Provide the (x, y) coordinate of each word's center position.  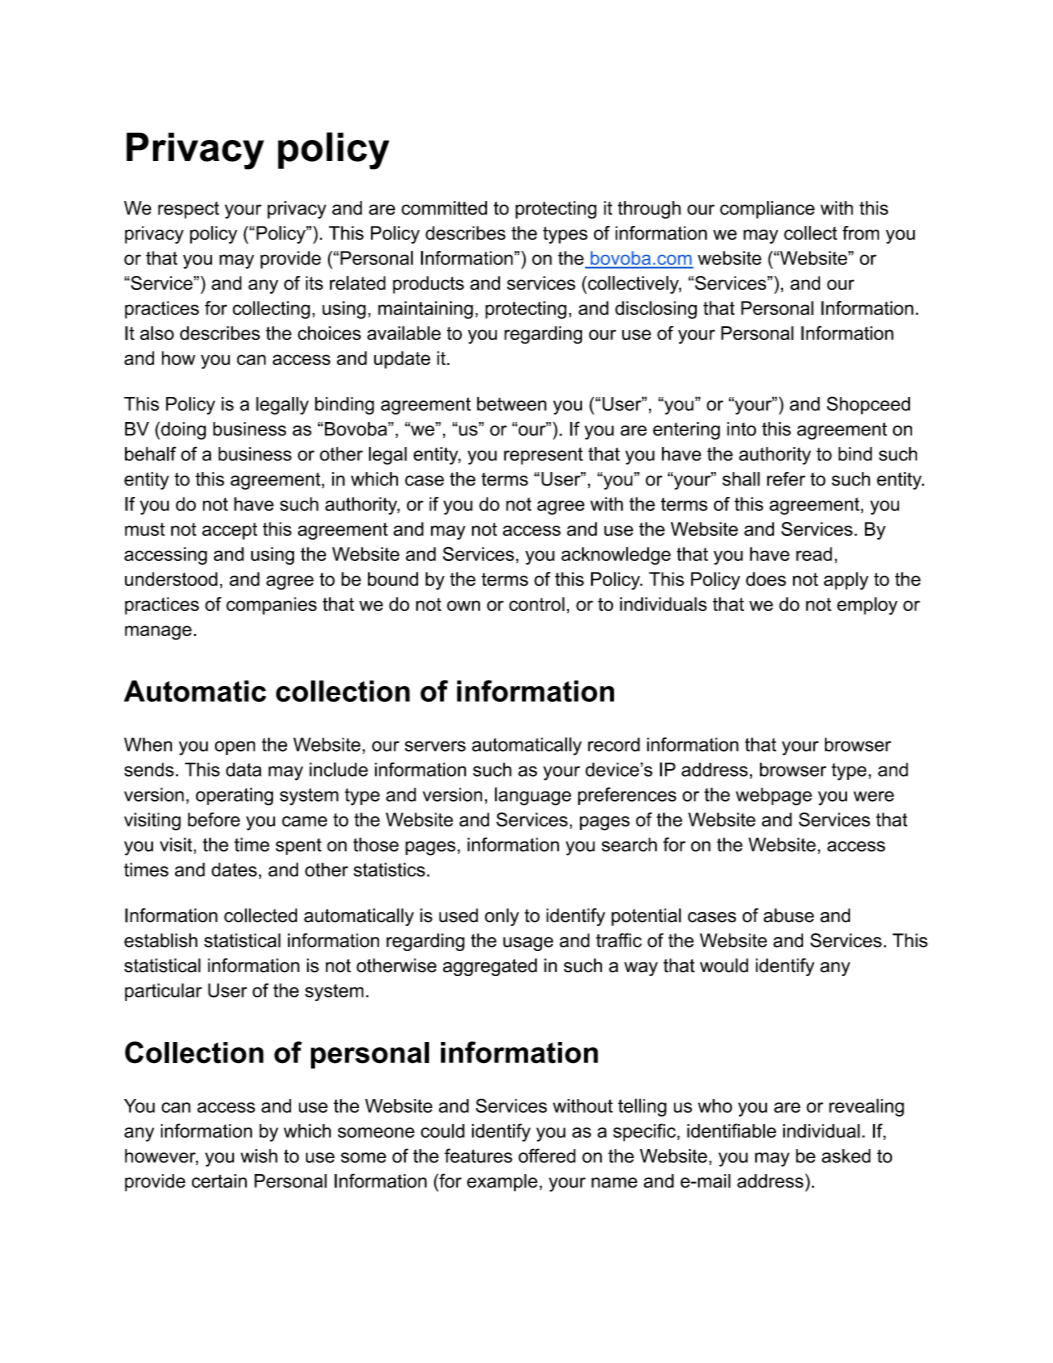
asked (846, 1156)
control (537, 604)
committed (444, 208)
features (478, 1155)
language (533, 796)
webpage (774, 797)
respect (188, 210)
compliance (767, 210)
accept (229, 531)
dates (234, 869)
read (814, 554)
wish (259, 1156)
